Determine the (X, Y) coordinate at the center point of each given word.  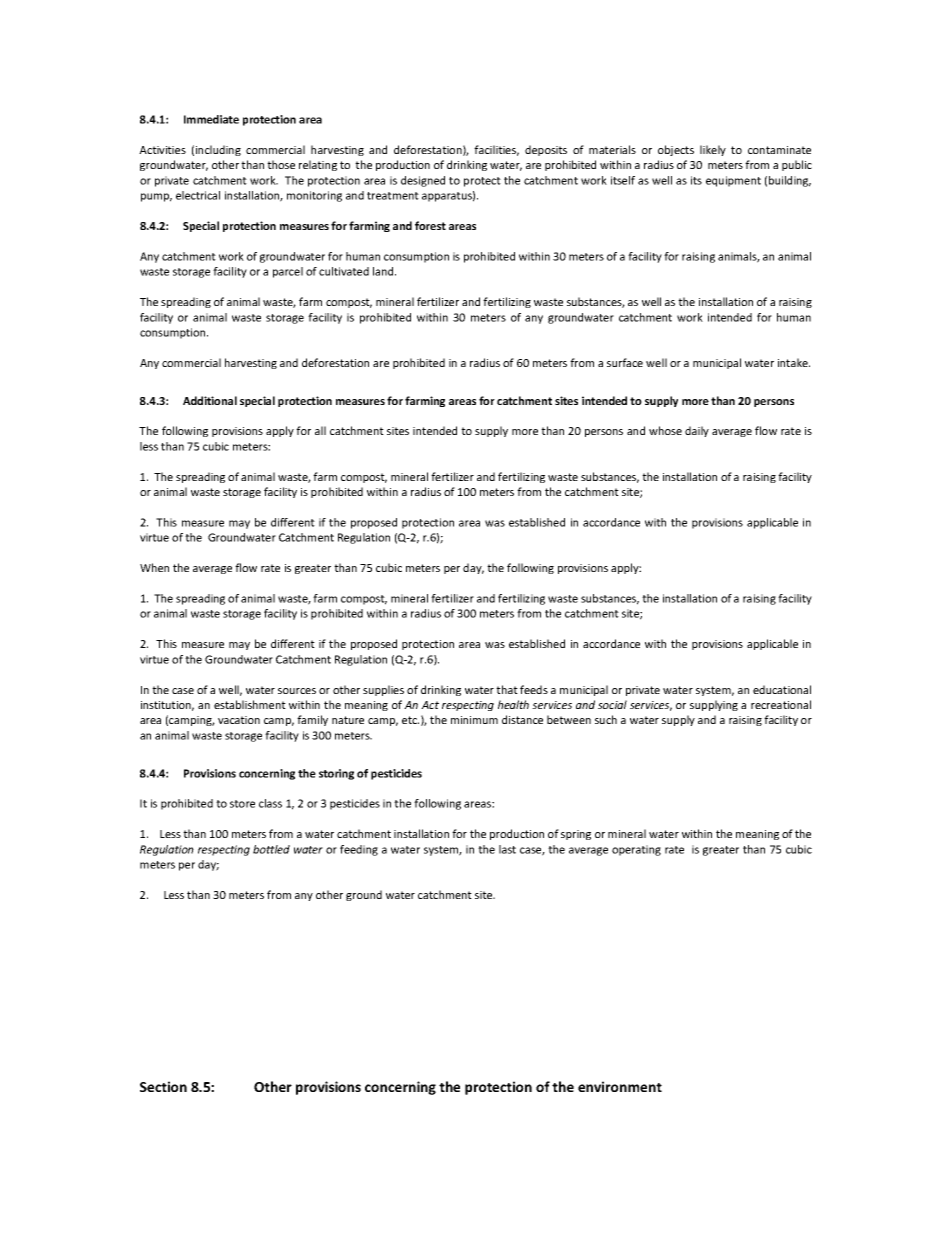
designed (423, 181)
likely (713, 150)
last (507, 849)
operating (636, 850)
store (242, 804)
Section (163, 1086)
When (154, 567)
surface (625, 362)
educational (782, 689)
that (507, 689)
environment (620, 1086)
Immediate (211, 119)
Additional (210, 400)
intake (794, 362)
